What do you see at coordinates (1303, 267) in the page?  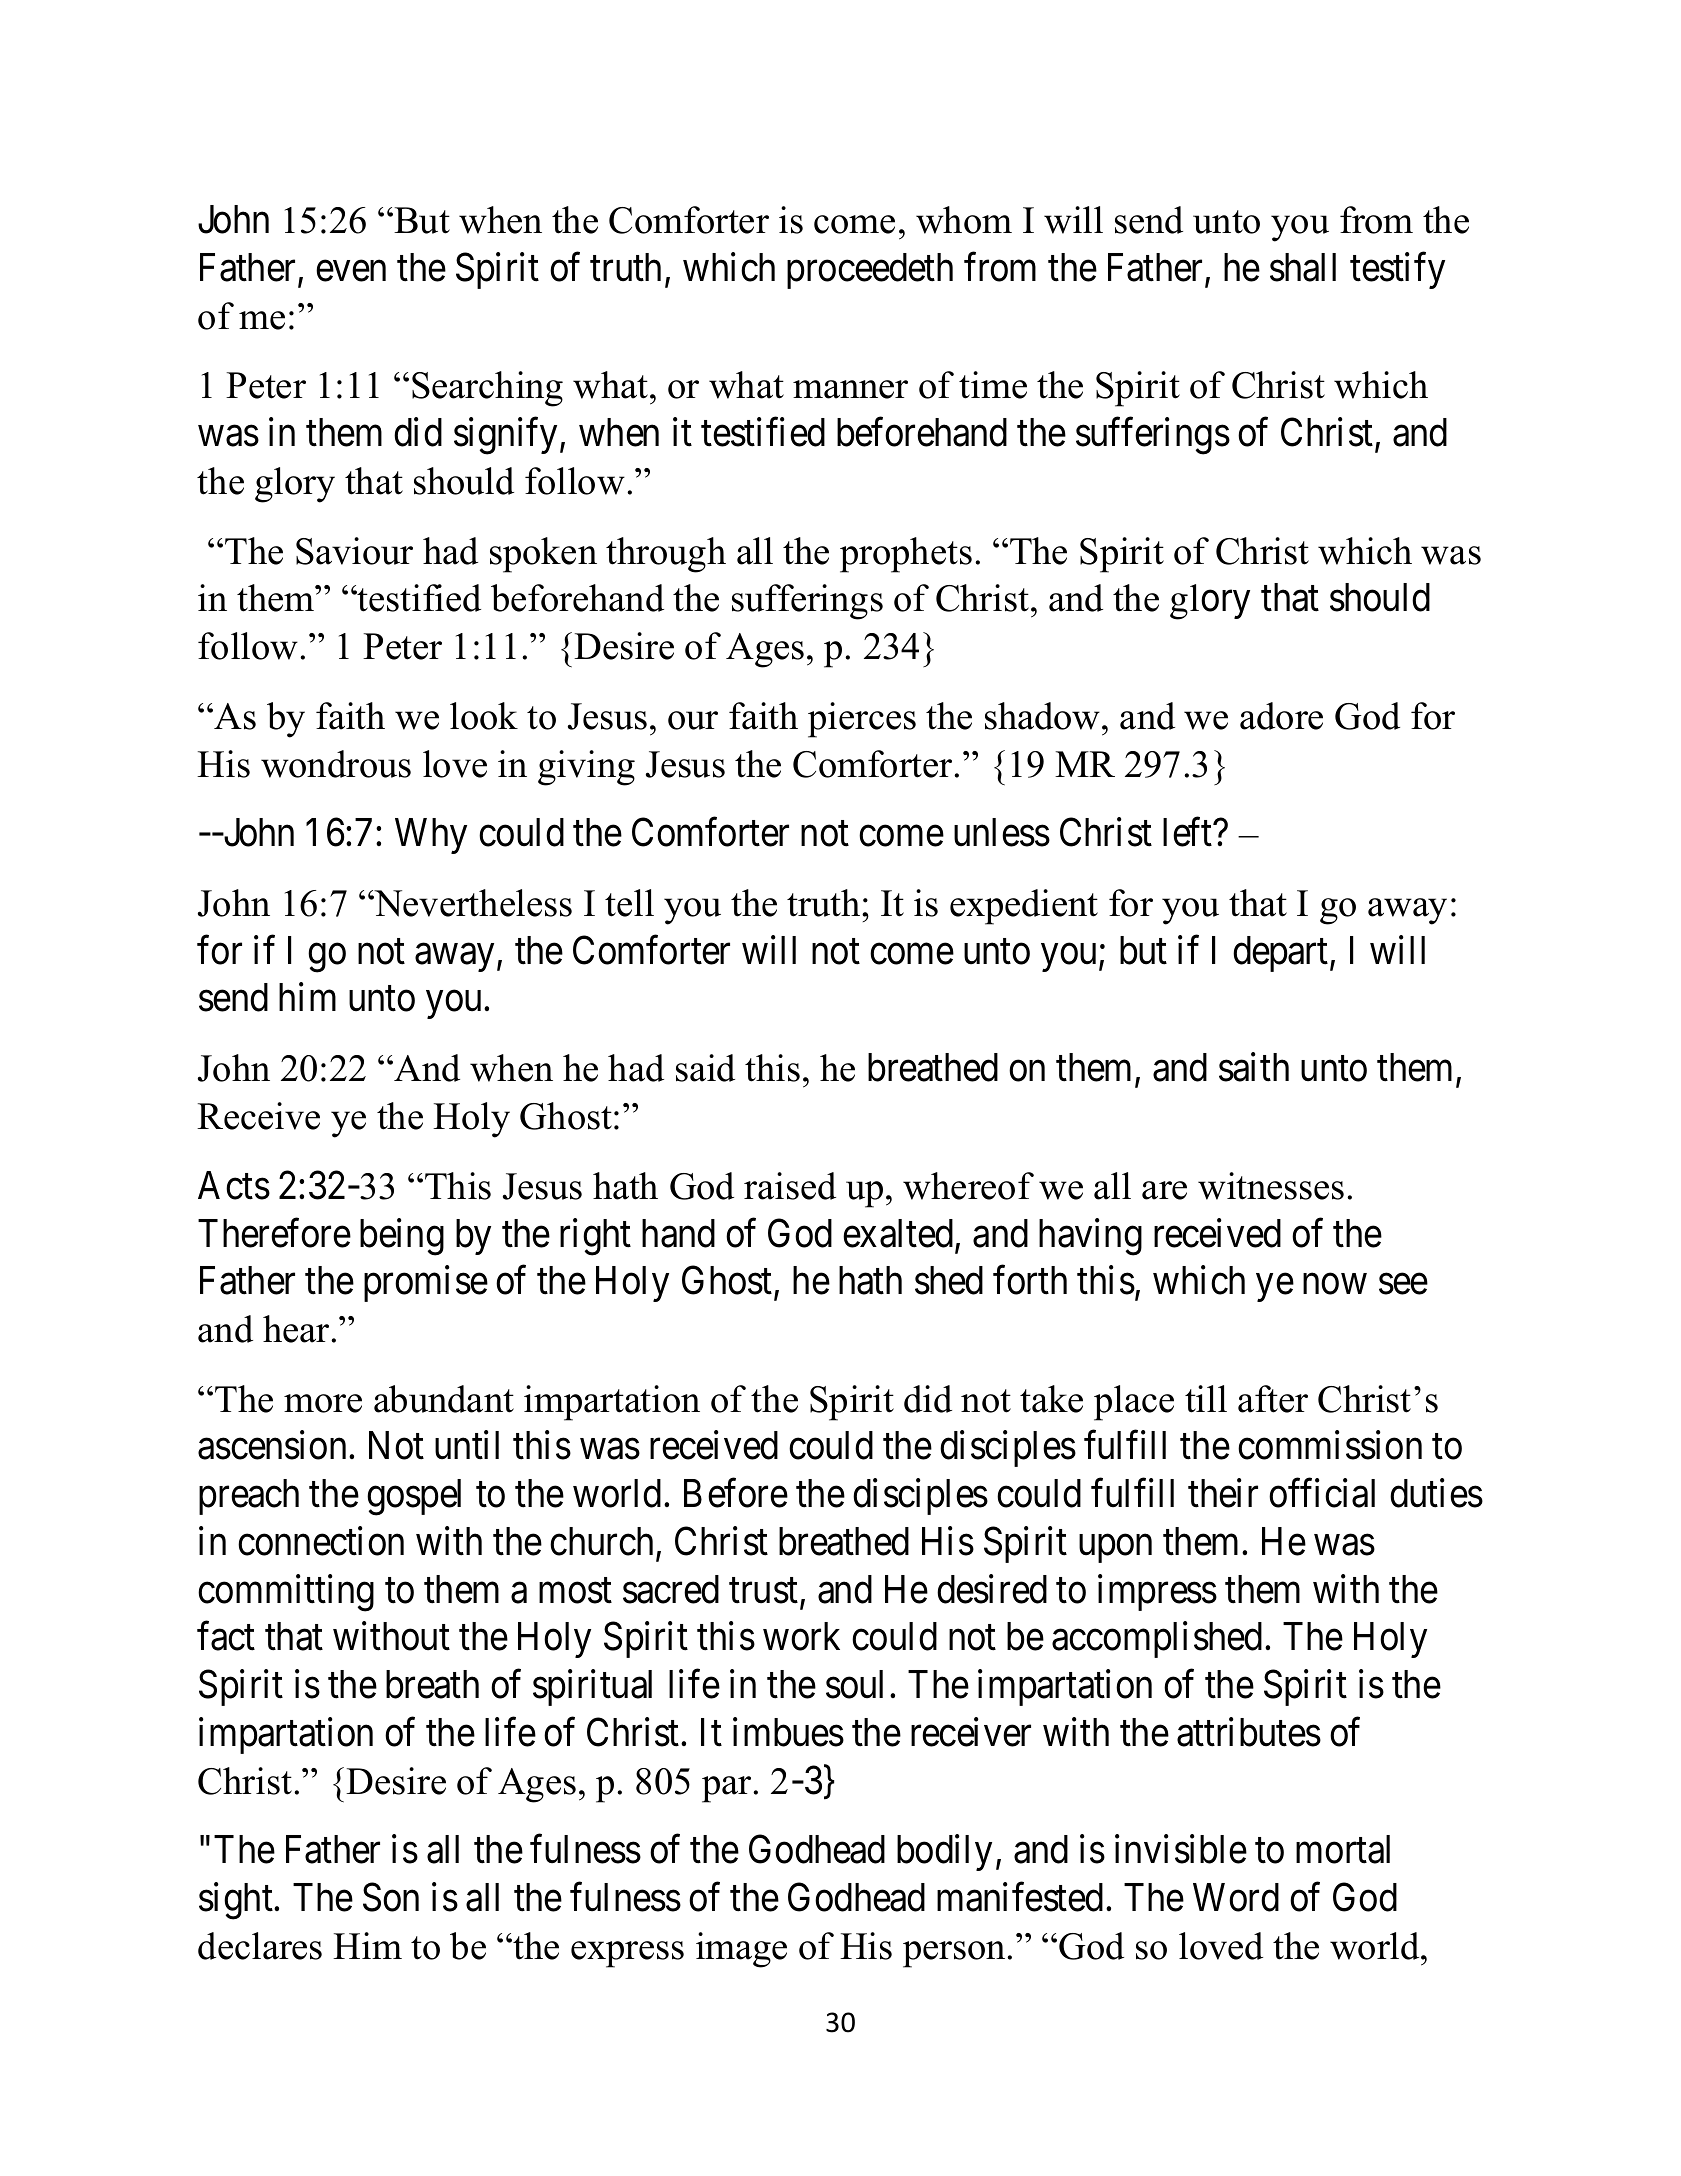 I see `shall` at bounding box center [1303, 267].
